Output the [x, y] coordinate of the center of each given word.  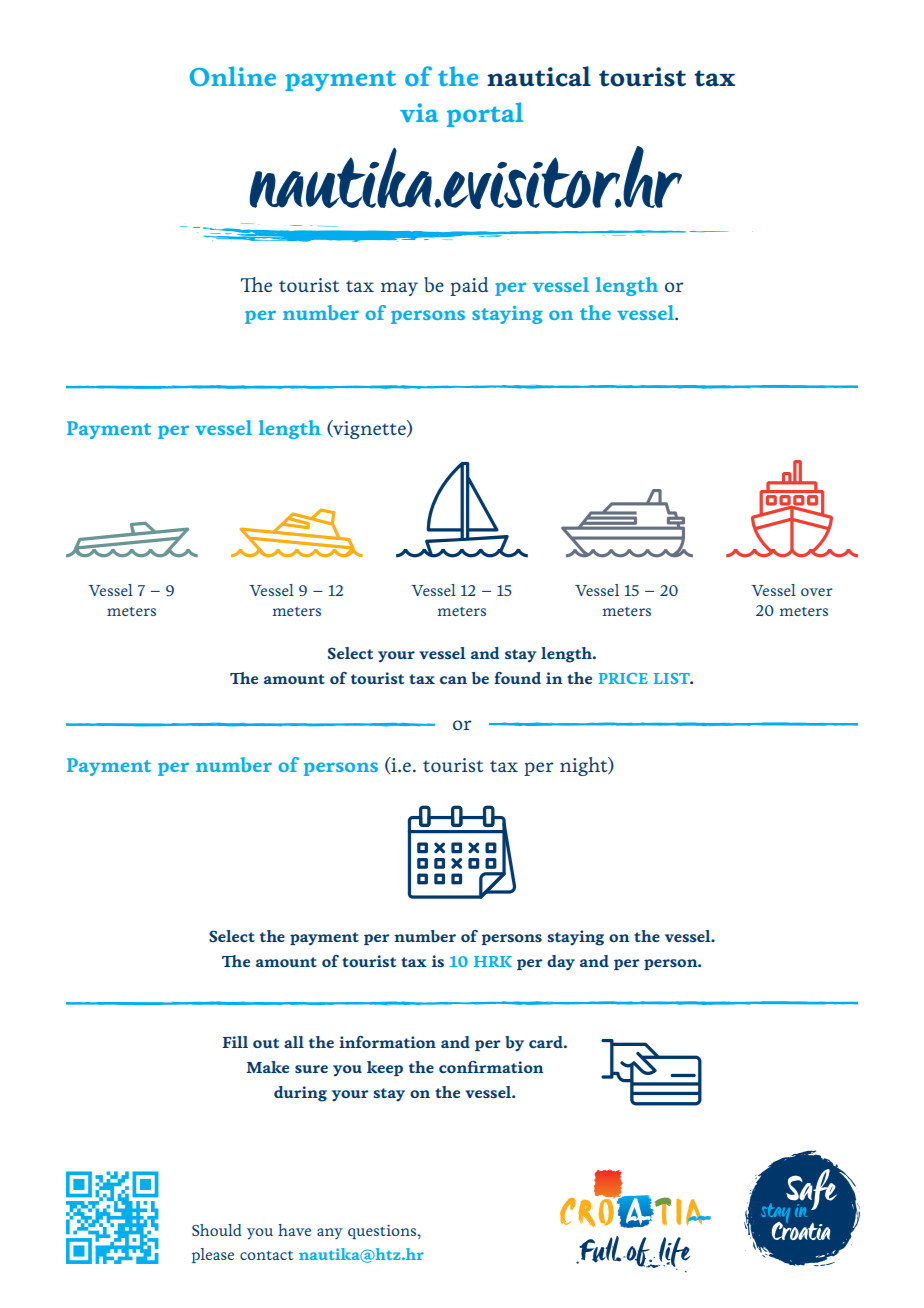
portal [485, 114]
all [294, 1042]
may [399, 289]
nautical [539, 76]
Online [233, 76]
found [517, 678]
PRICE [623, 678]
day [561, 963]
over [817, 592]
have [294, 1230]
